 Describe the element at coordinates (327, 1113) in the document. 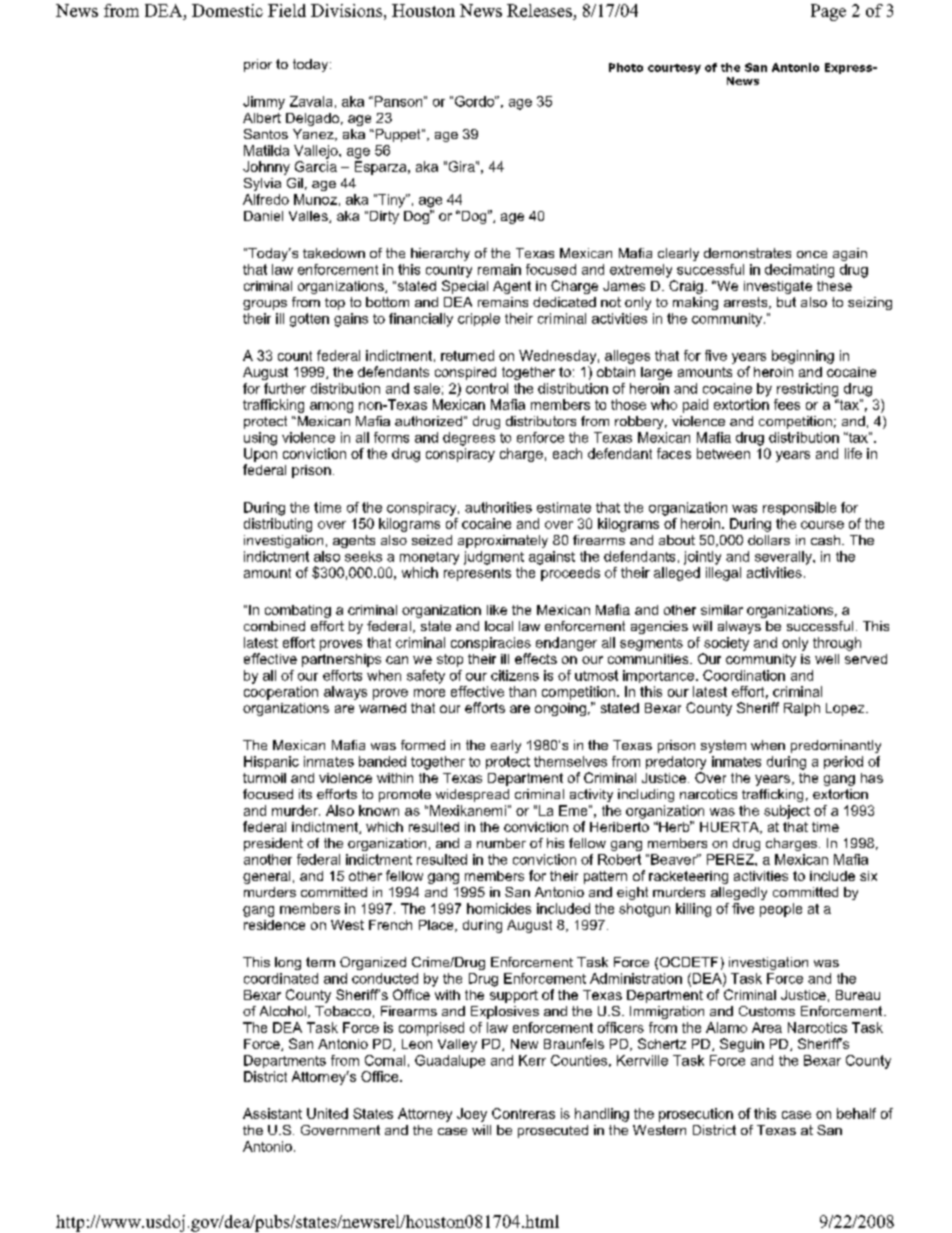

I see `United` at that location.
